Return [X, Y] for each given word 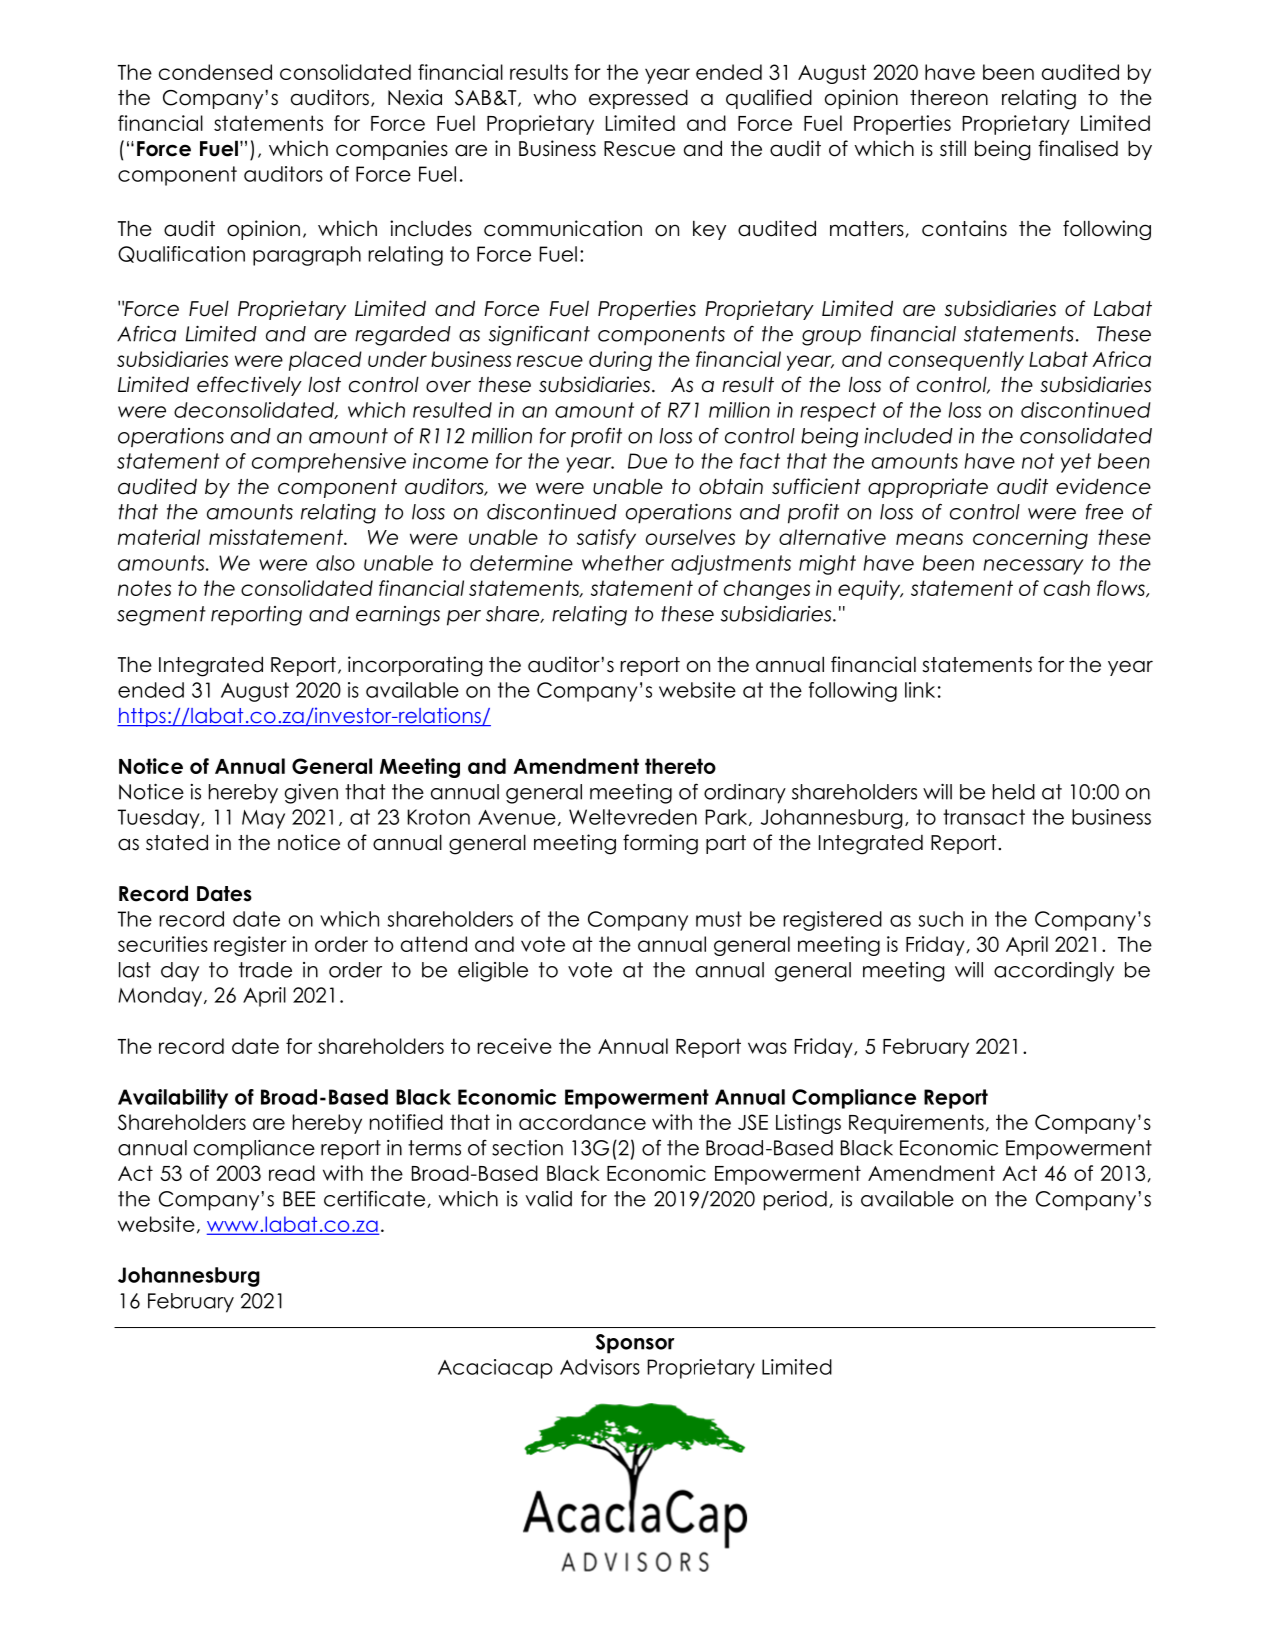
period [795, 1201]
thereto [680, 766]
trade [265, 970]
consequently [956, 361]
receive [514, 1046]
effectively [249, 386]
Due [647, 461]
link [920, 690]
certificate [376, 1199]
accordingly [1054, 972]
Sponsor [635, 1344]
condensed [215, 72]
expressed [638, 99]
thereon [949, 97]
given [311, 794]
